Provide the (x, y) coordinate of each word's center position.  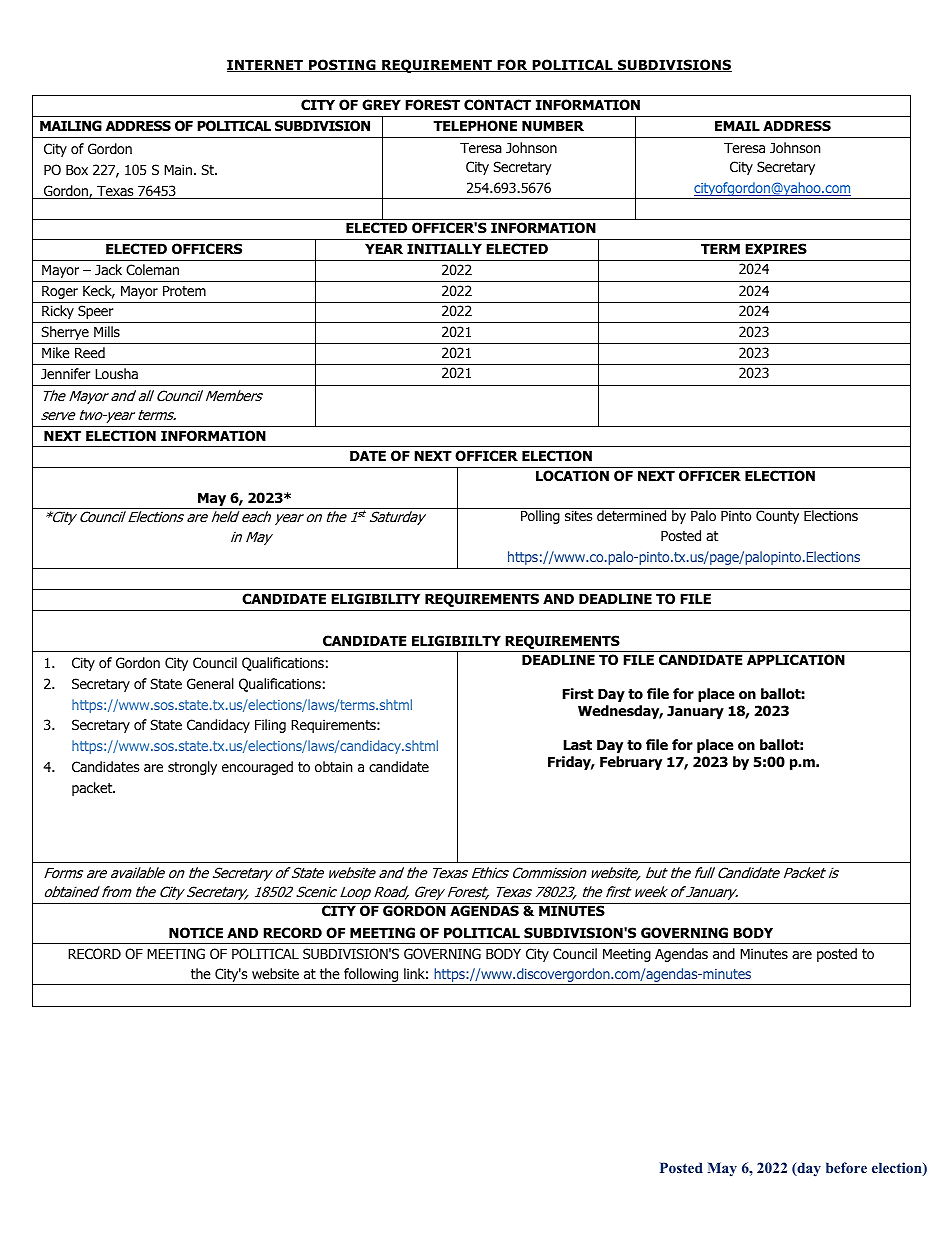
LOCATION (572, 476)
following (371, 976)
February (631, 763)
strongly (192, 768)
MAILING (71, 126)
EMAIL (737, 126)
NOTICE (196, 932)
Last (577, 745)
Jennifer (65, 373)
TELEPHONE (475, 126)
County (777, 517)
